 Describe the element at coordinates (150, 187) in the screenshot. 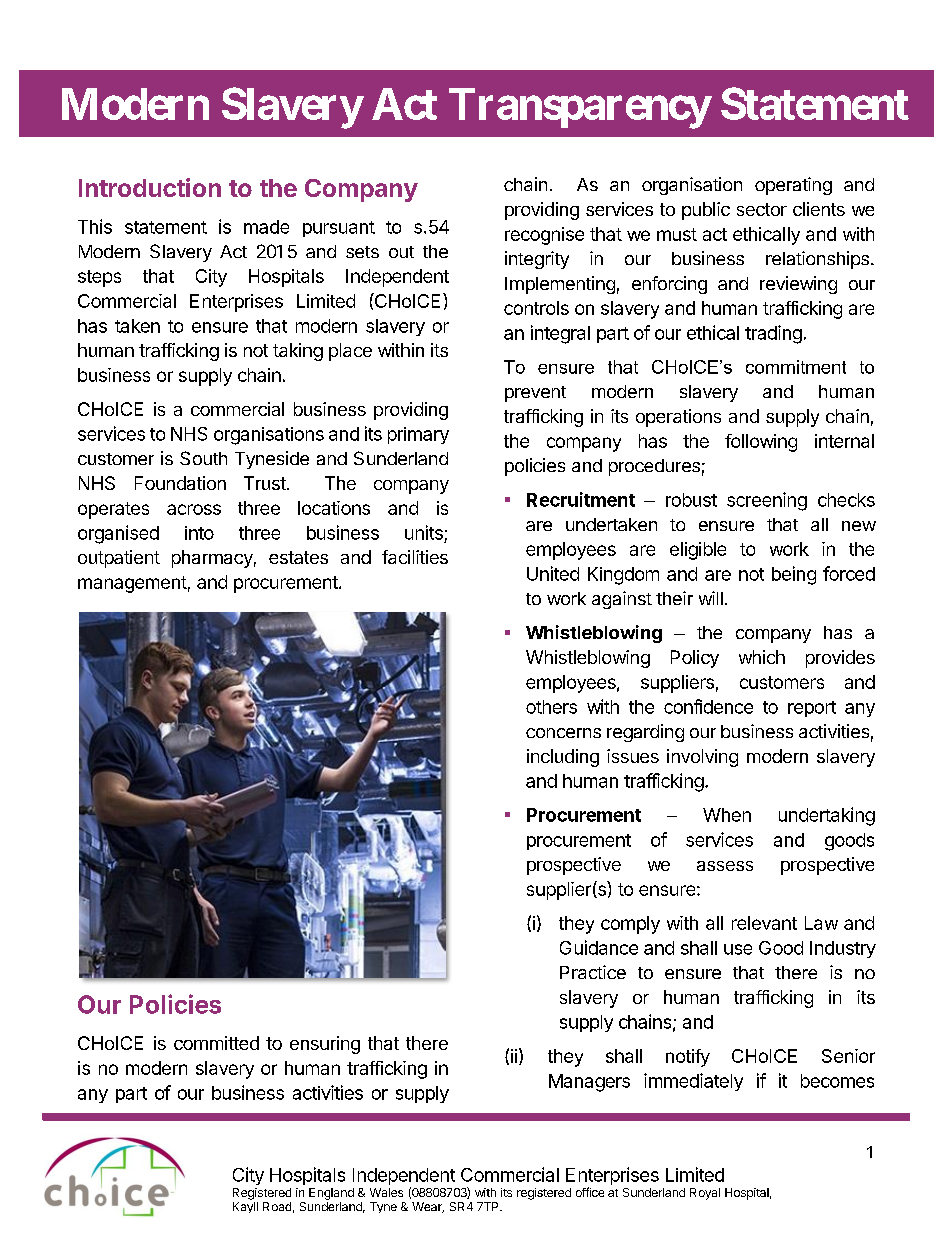

I see `Introduction` at that location.
